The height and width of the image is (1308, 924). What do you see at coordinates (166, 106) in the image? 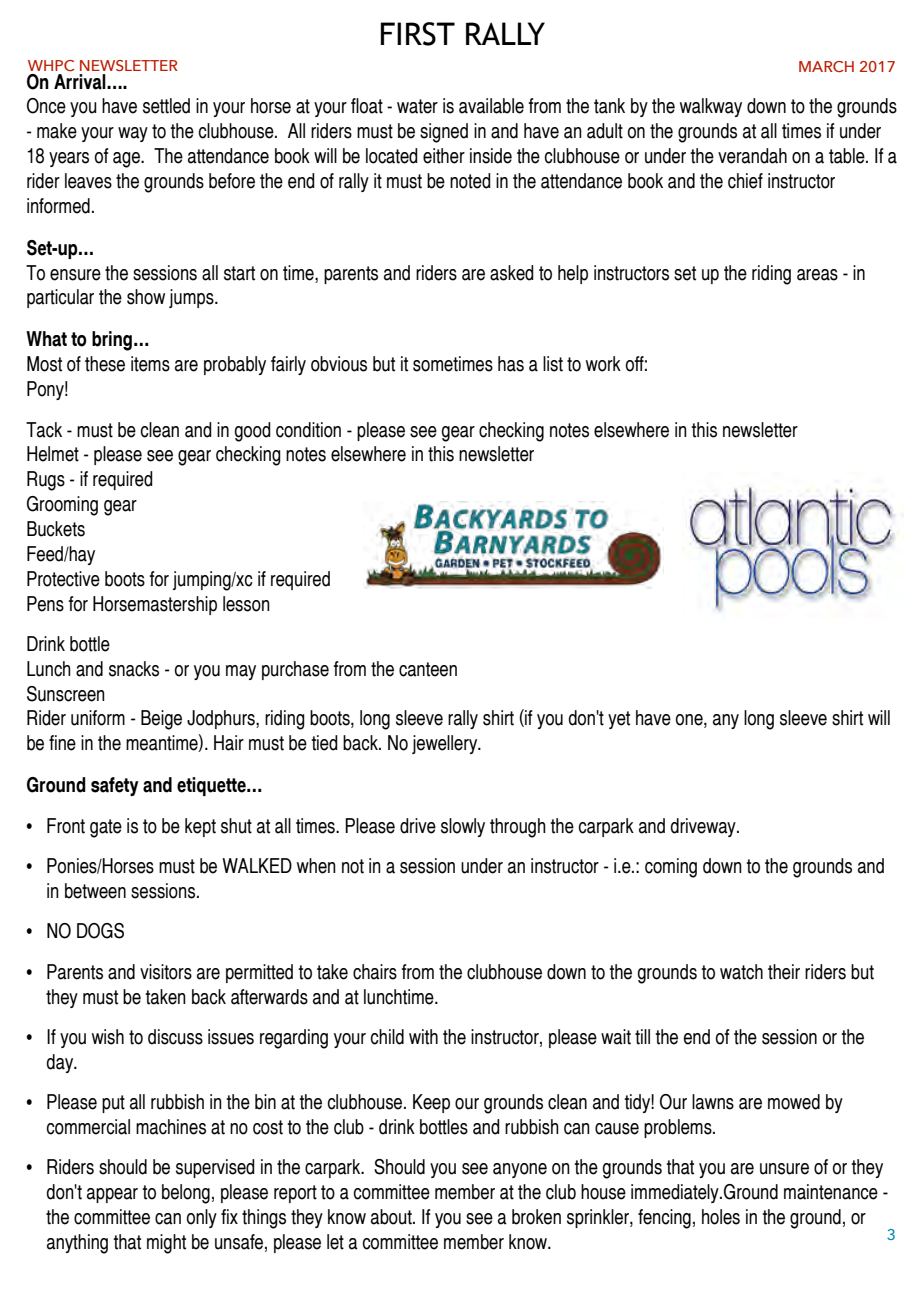
I see `settled` at bounding box center [166, 106].
